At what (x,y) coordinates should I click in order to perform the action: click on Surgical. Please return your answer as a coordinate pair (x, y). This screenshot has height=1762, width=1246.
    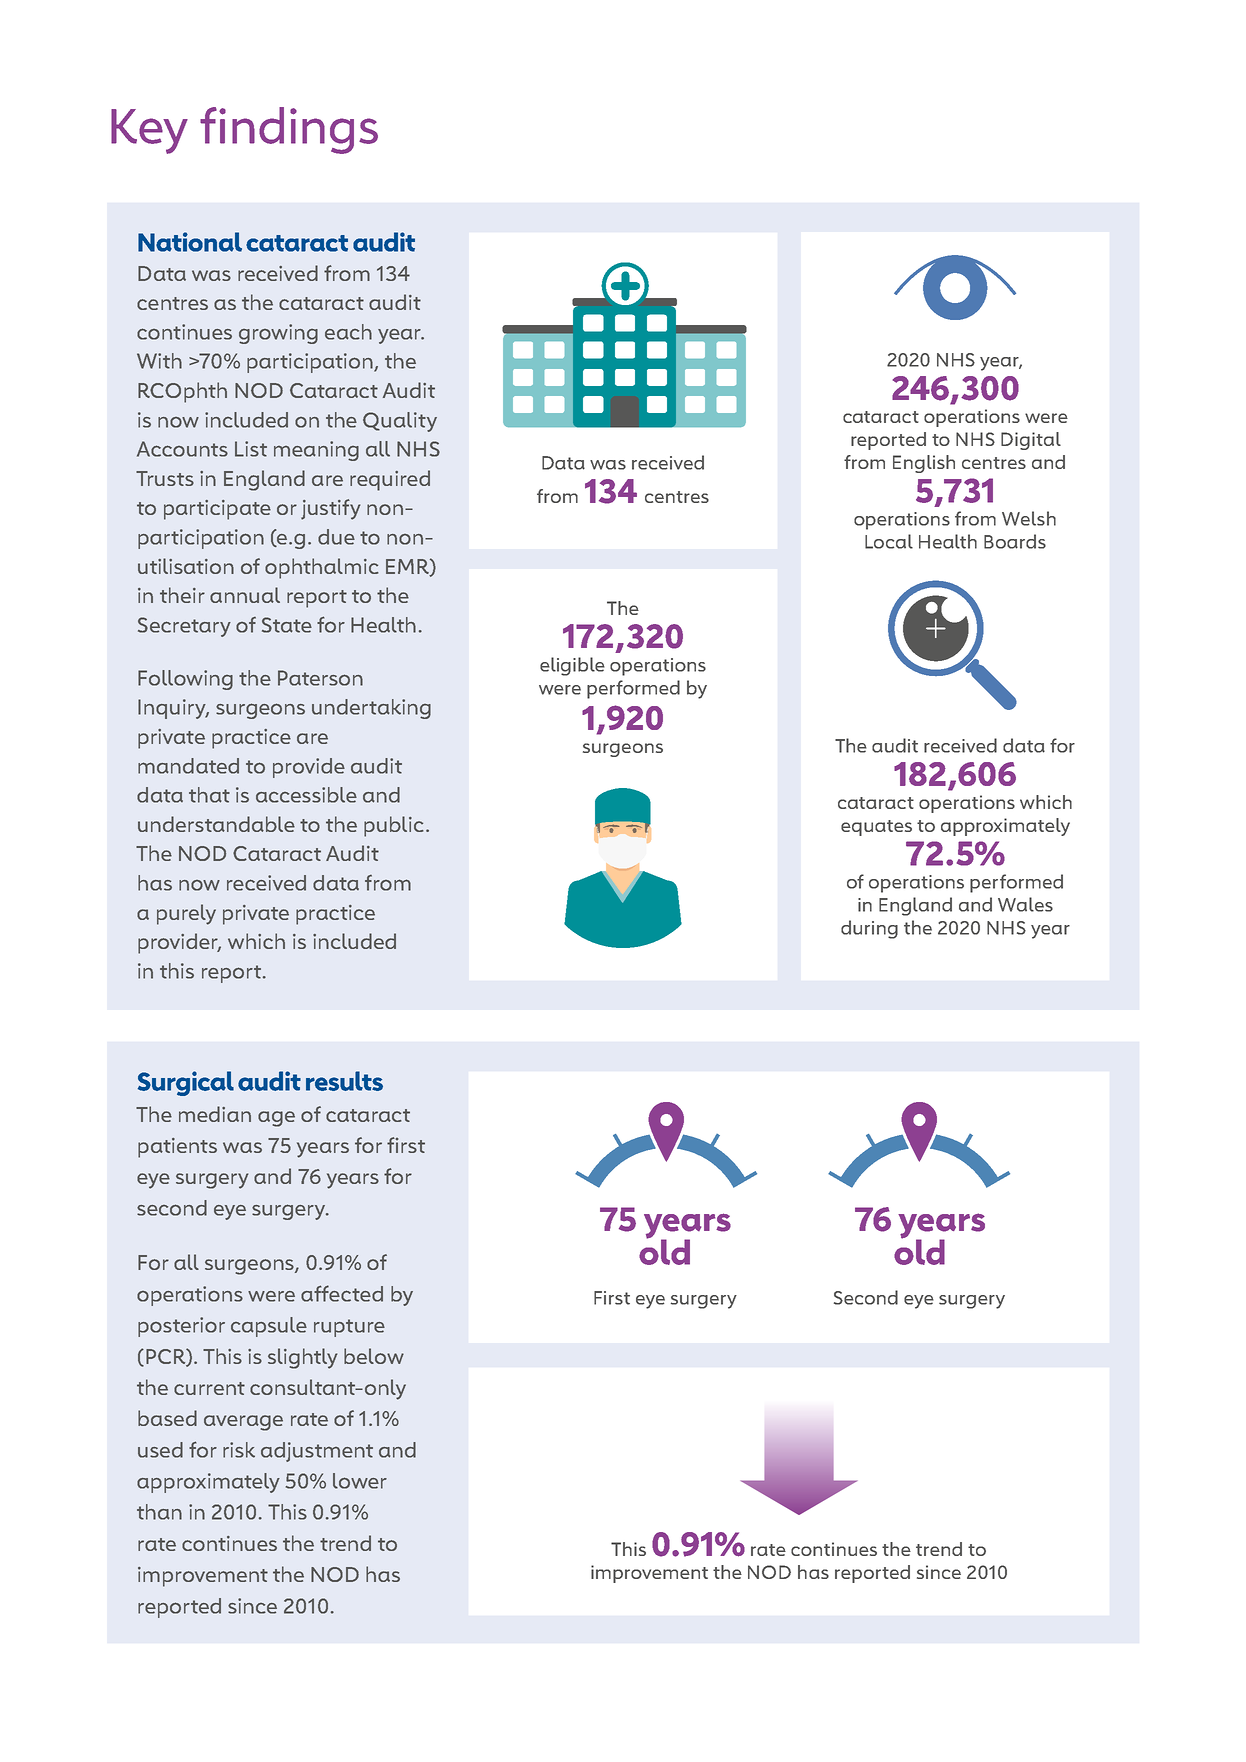
    Looking at the image, I should click on (186, 1083).
